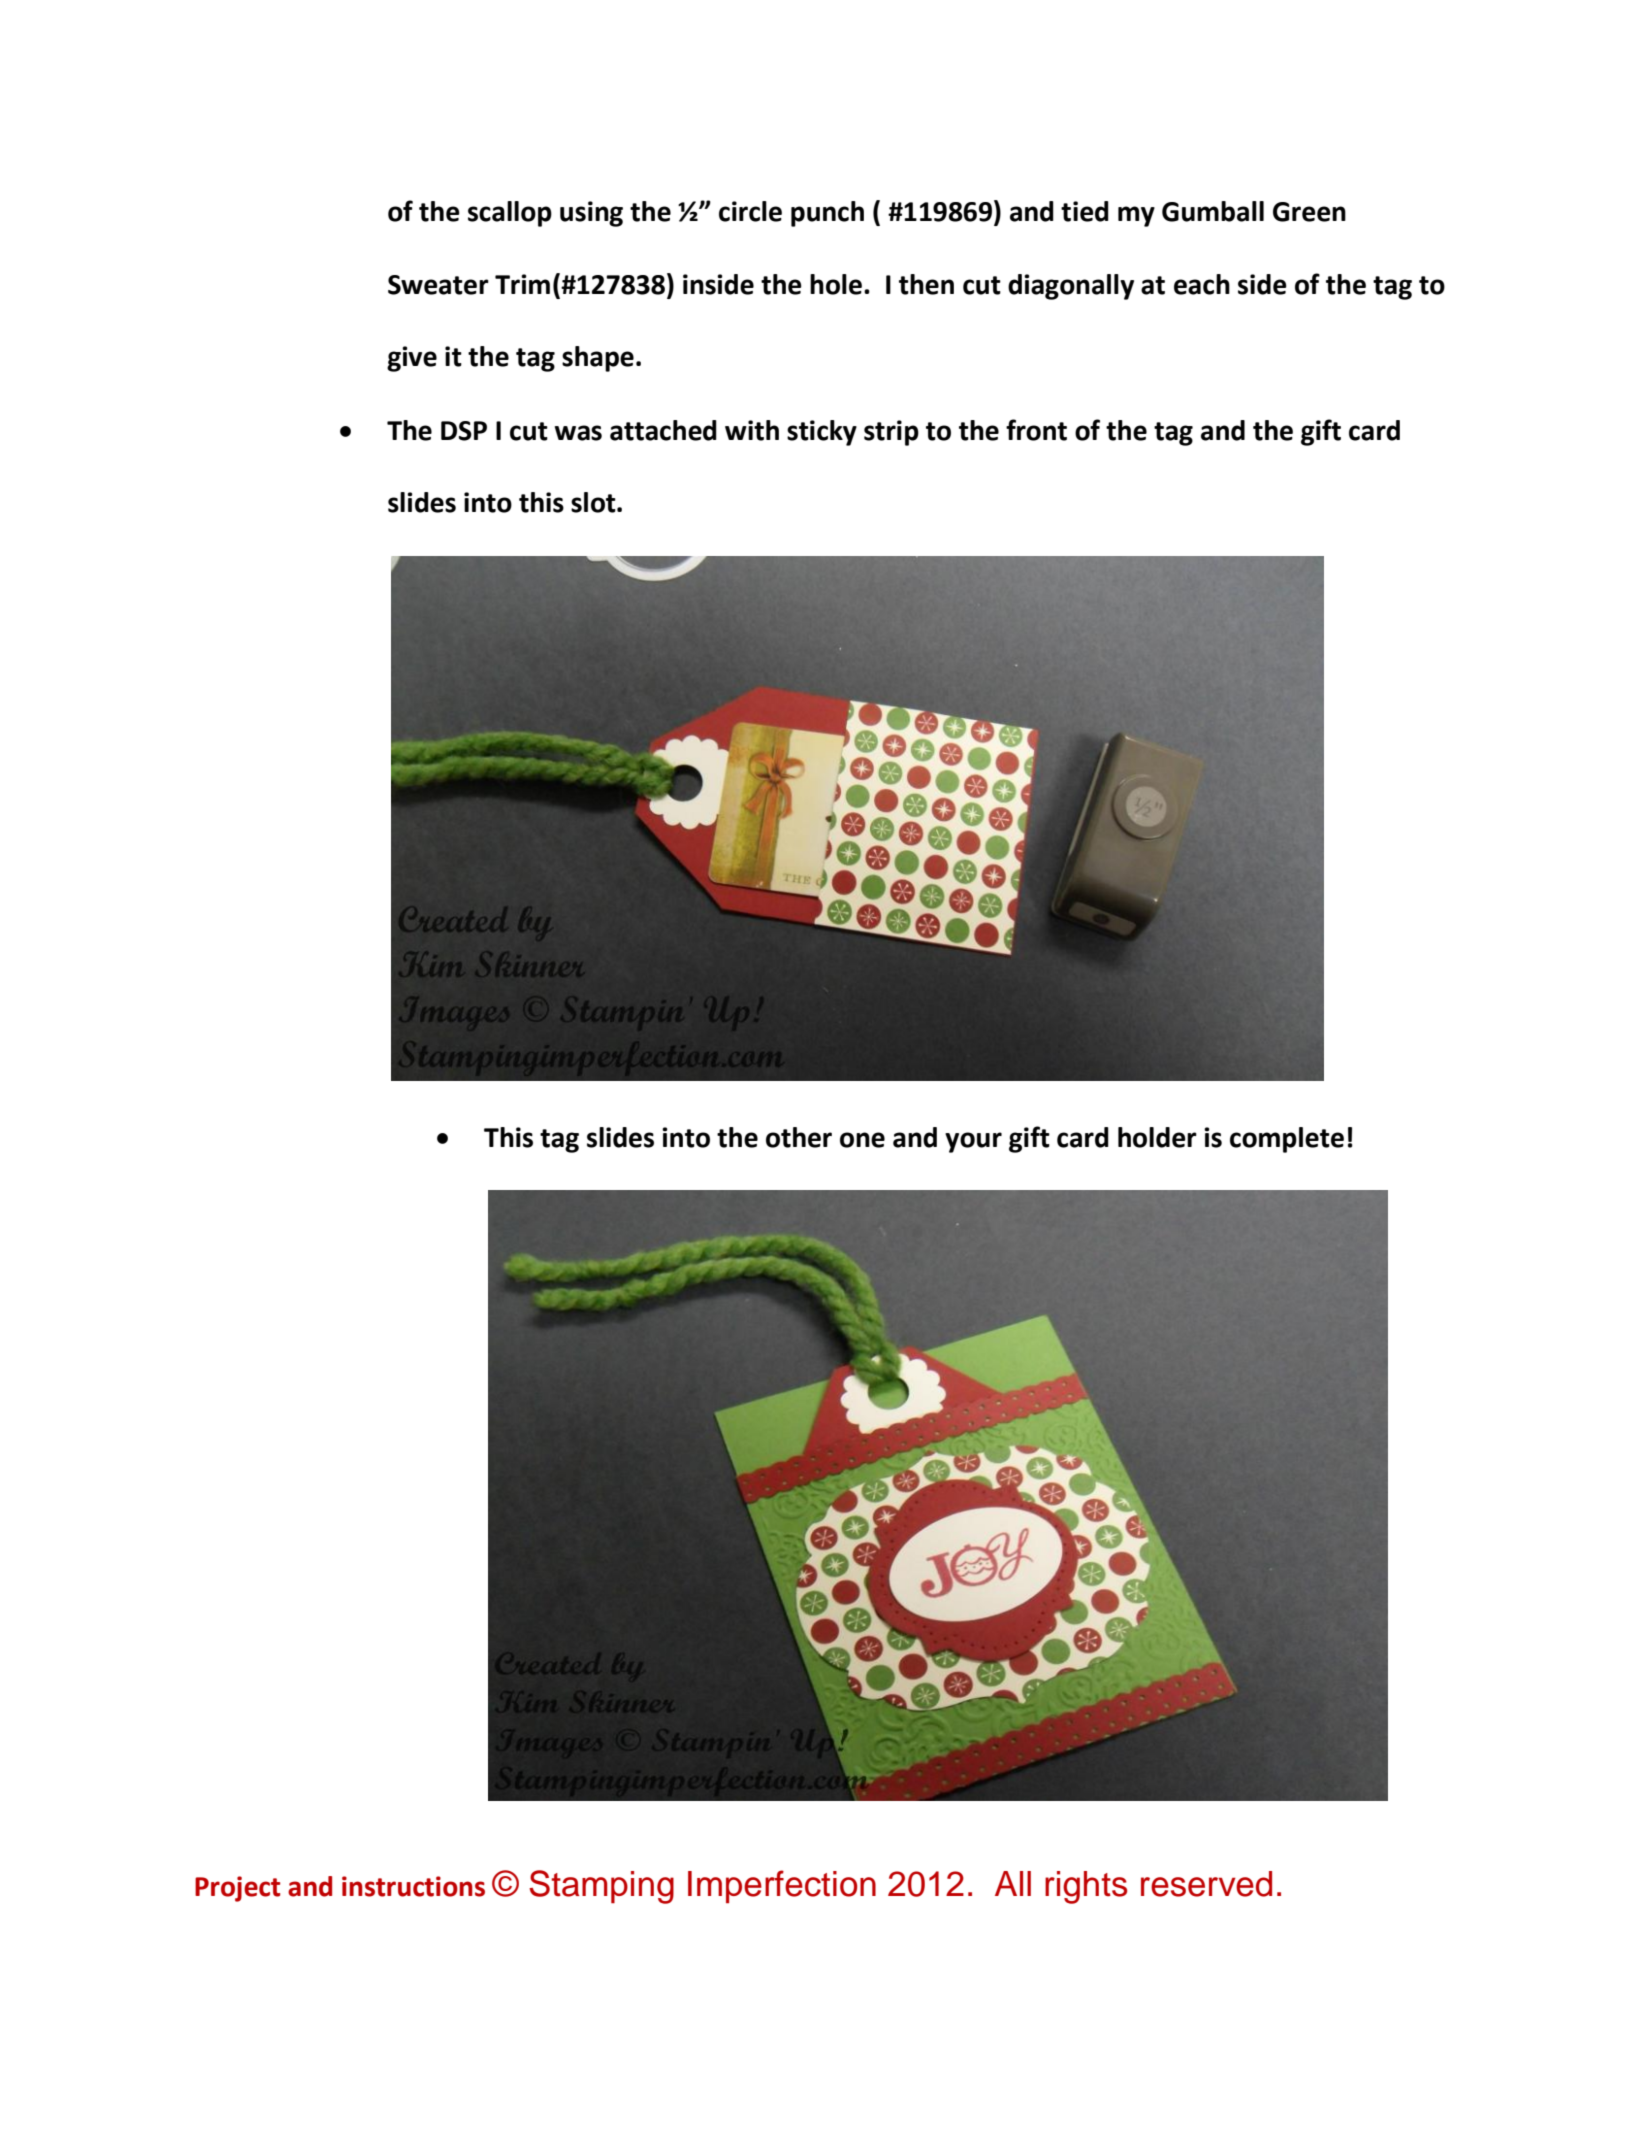 This screenshot has height=2130, width=1646. I want to click on circle, so click(750, 211).
